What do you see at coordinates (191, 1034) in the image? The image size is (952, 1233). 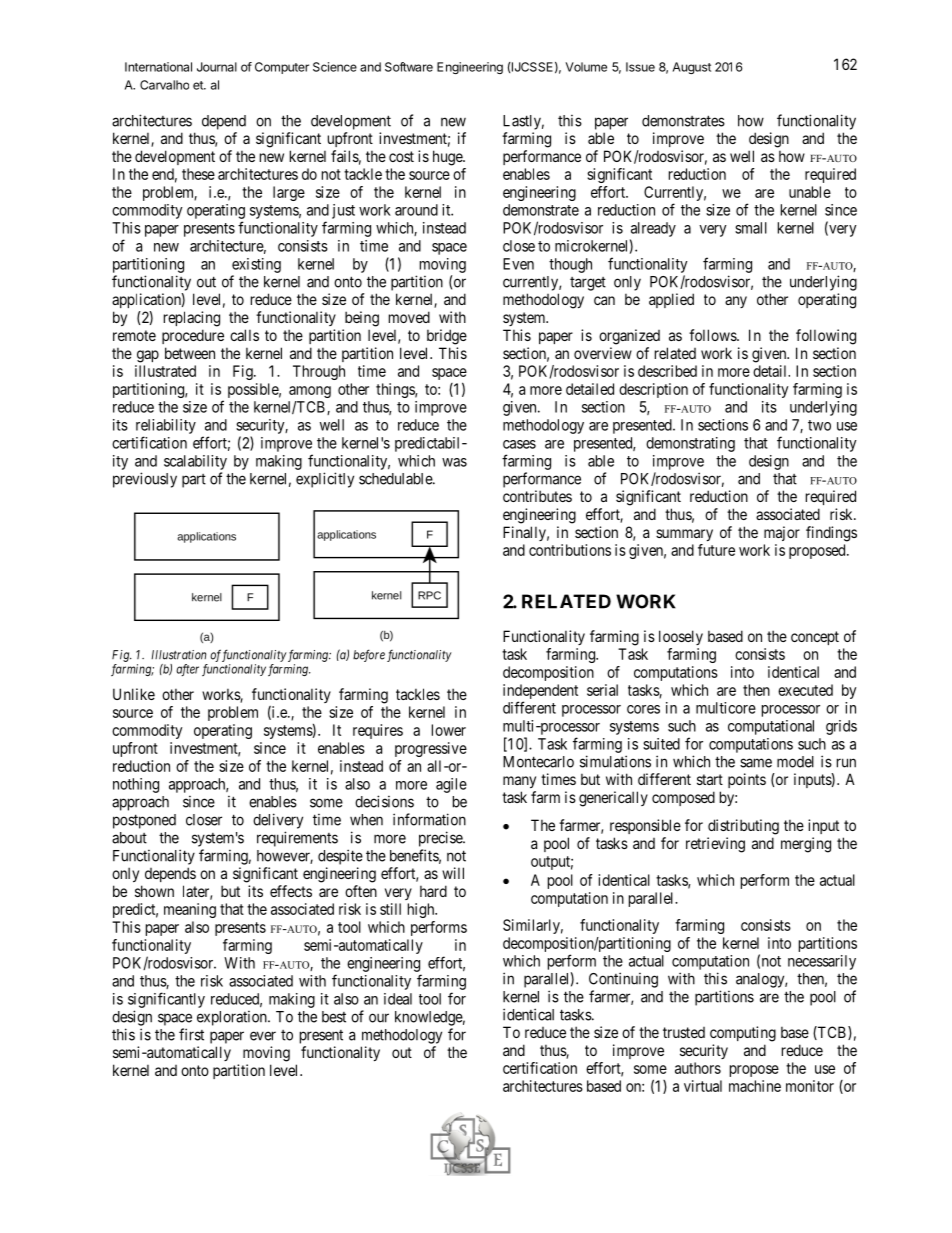 I see `first` at bounding box center [191, 1034].
